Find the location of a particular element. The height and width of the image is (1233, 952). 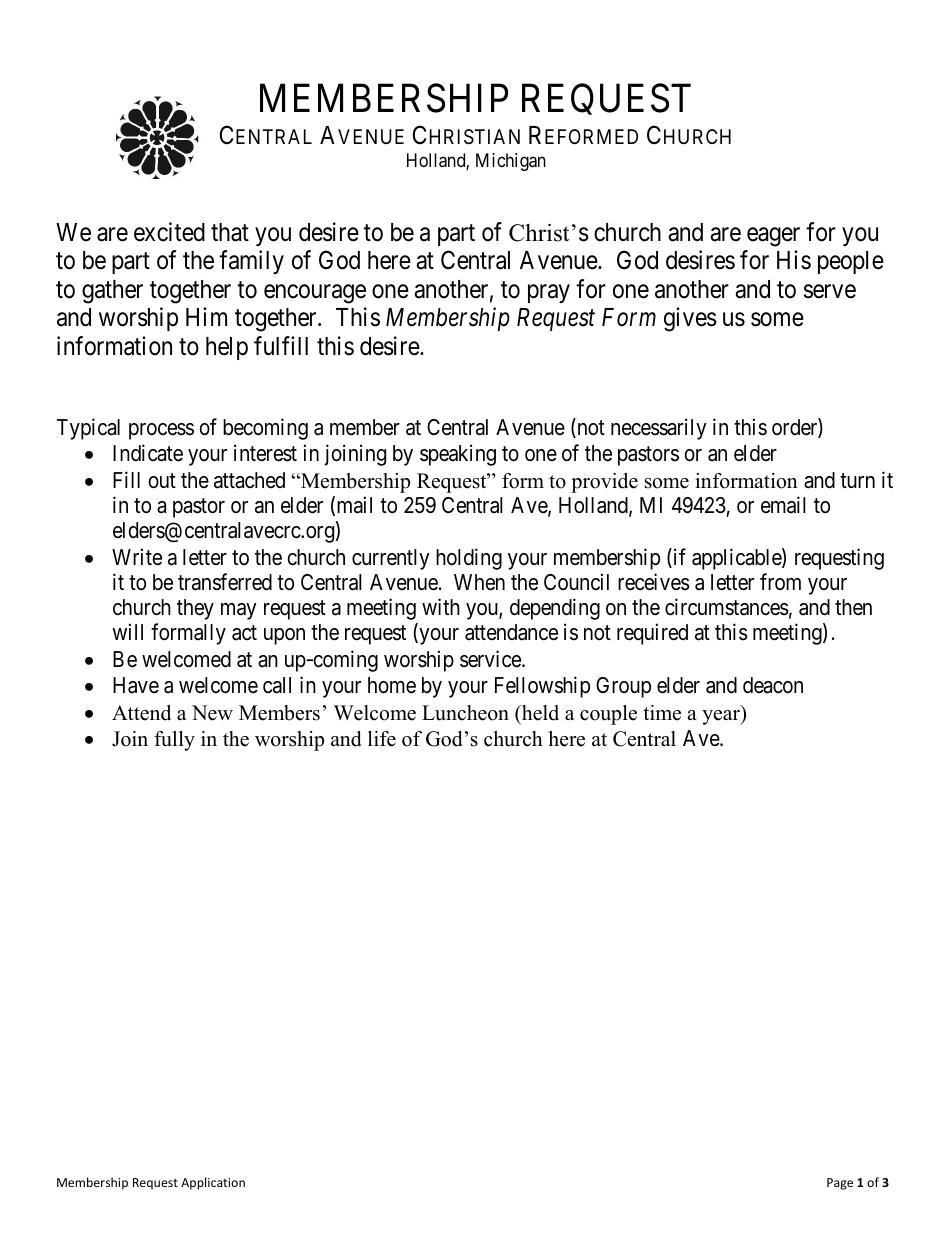

Have is located at coordinates (136, 685).
